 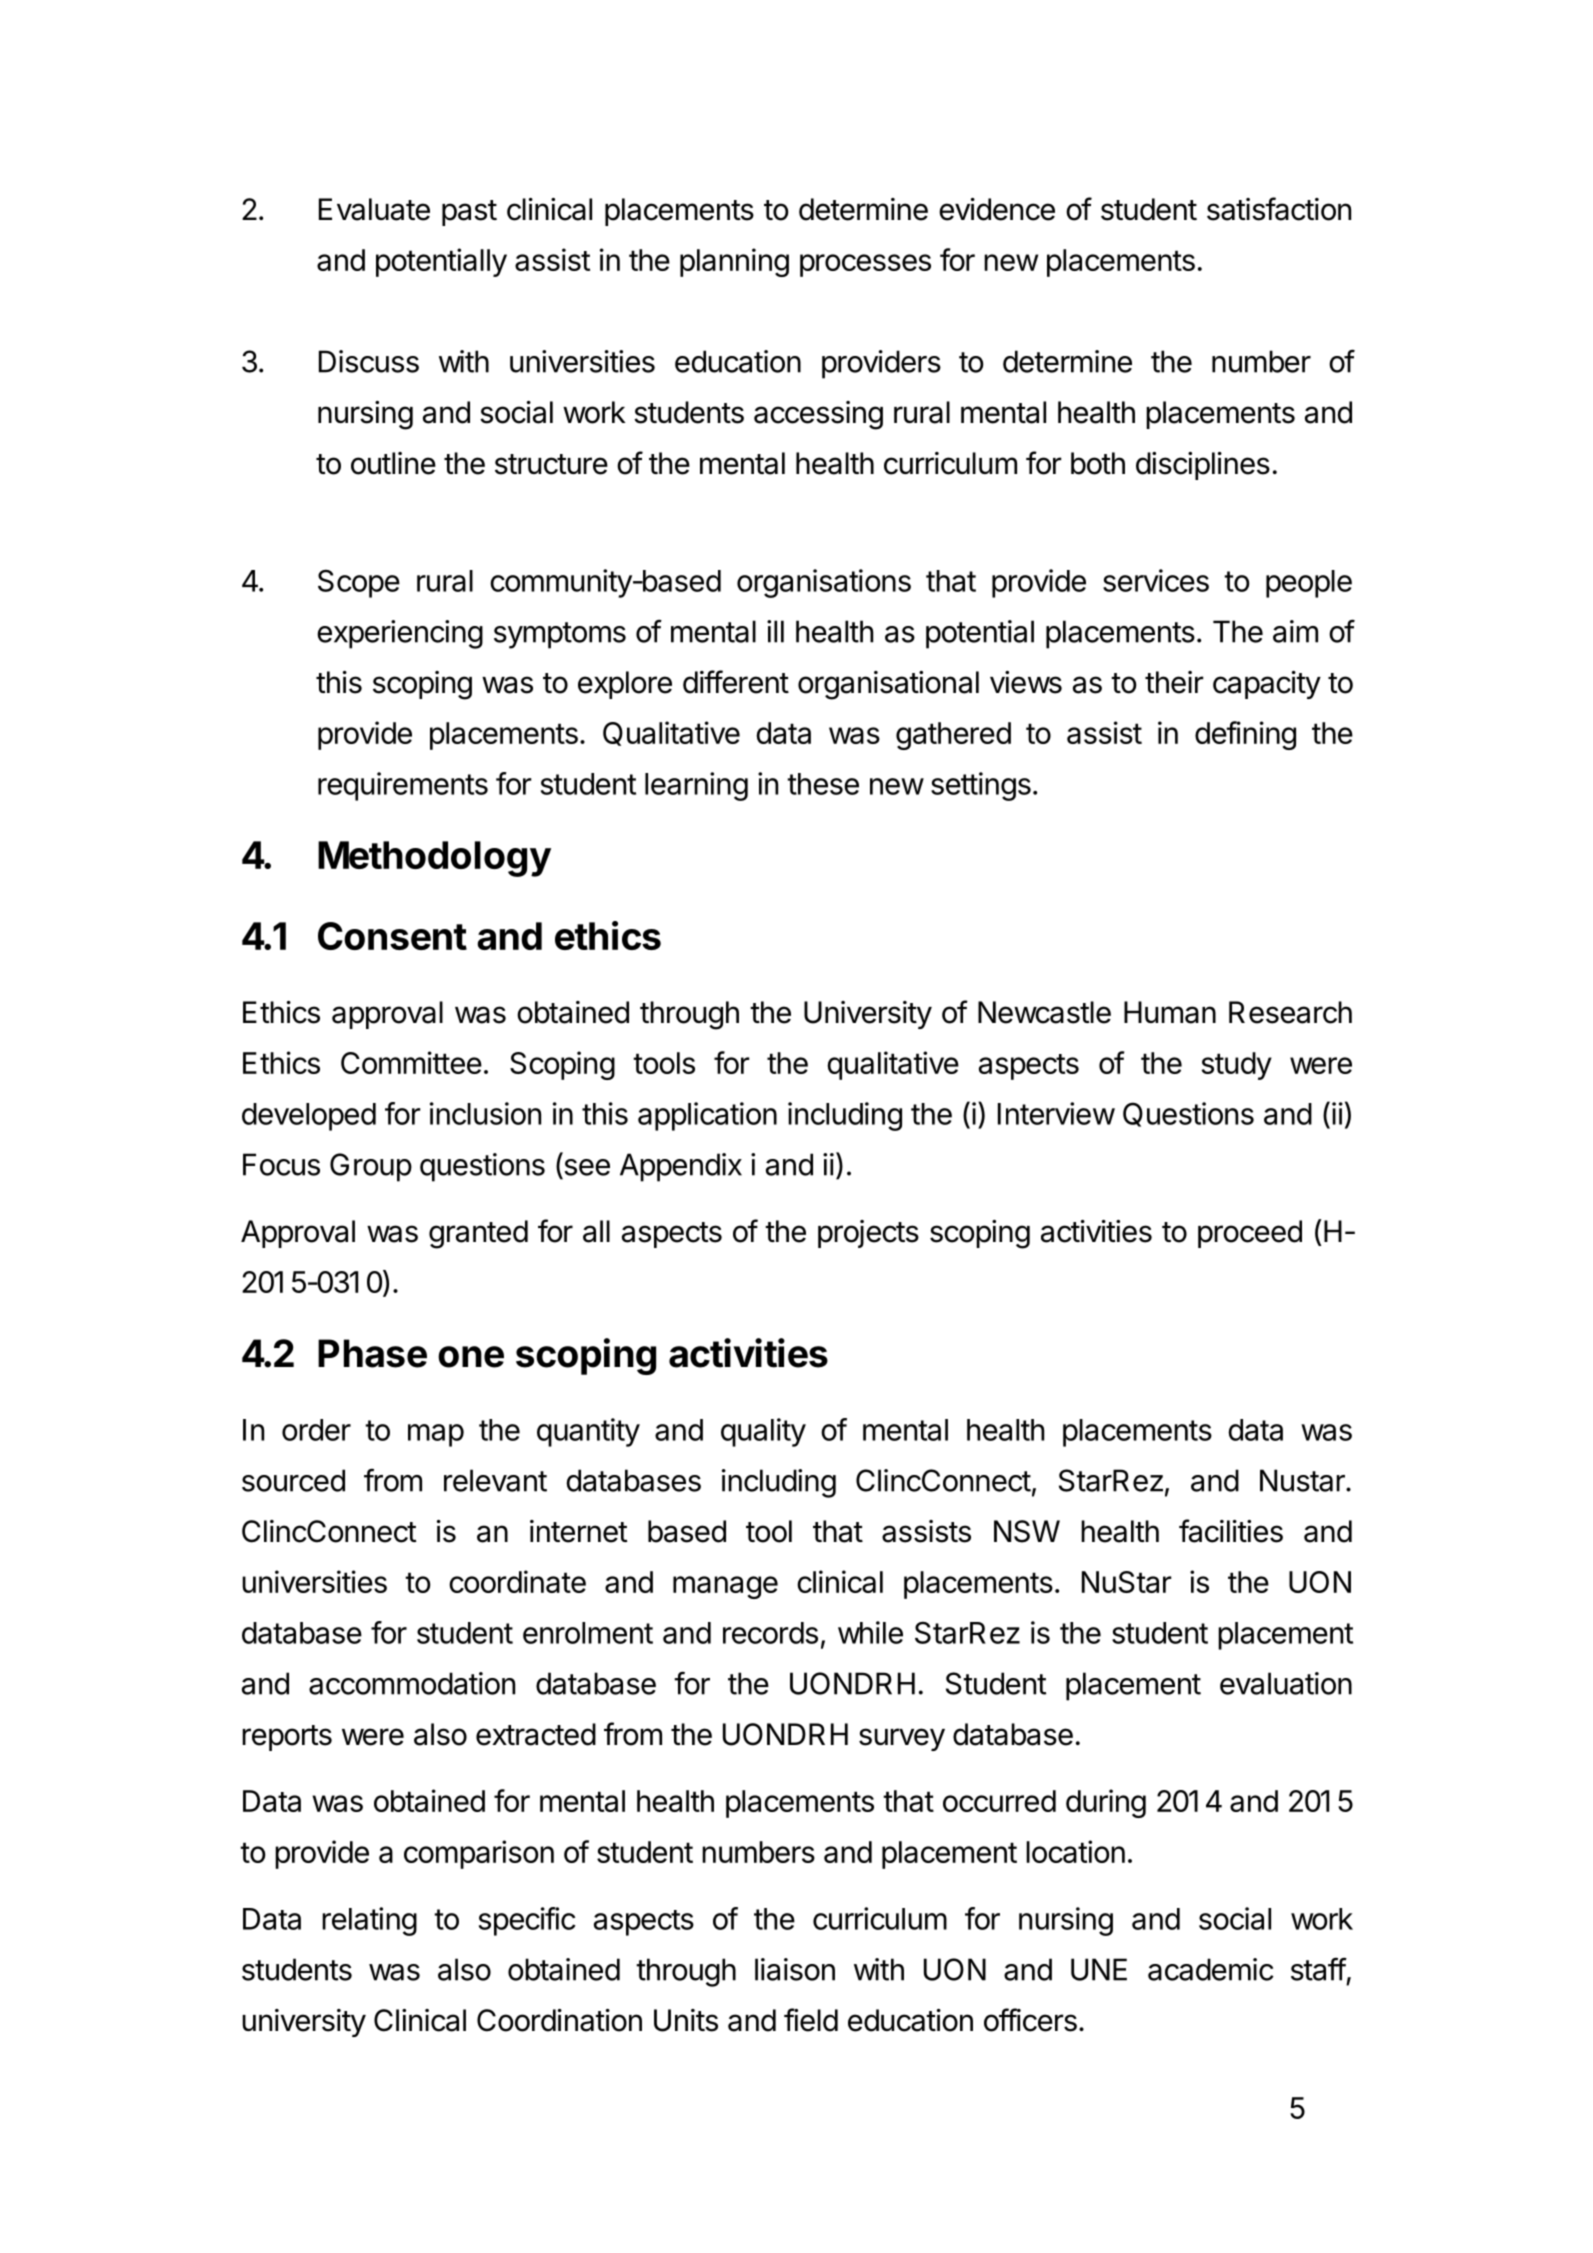 What do you see at coordinates (1279, 209) in the image?
I see `satisfaction` at bounding box center [1279, 209].
